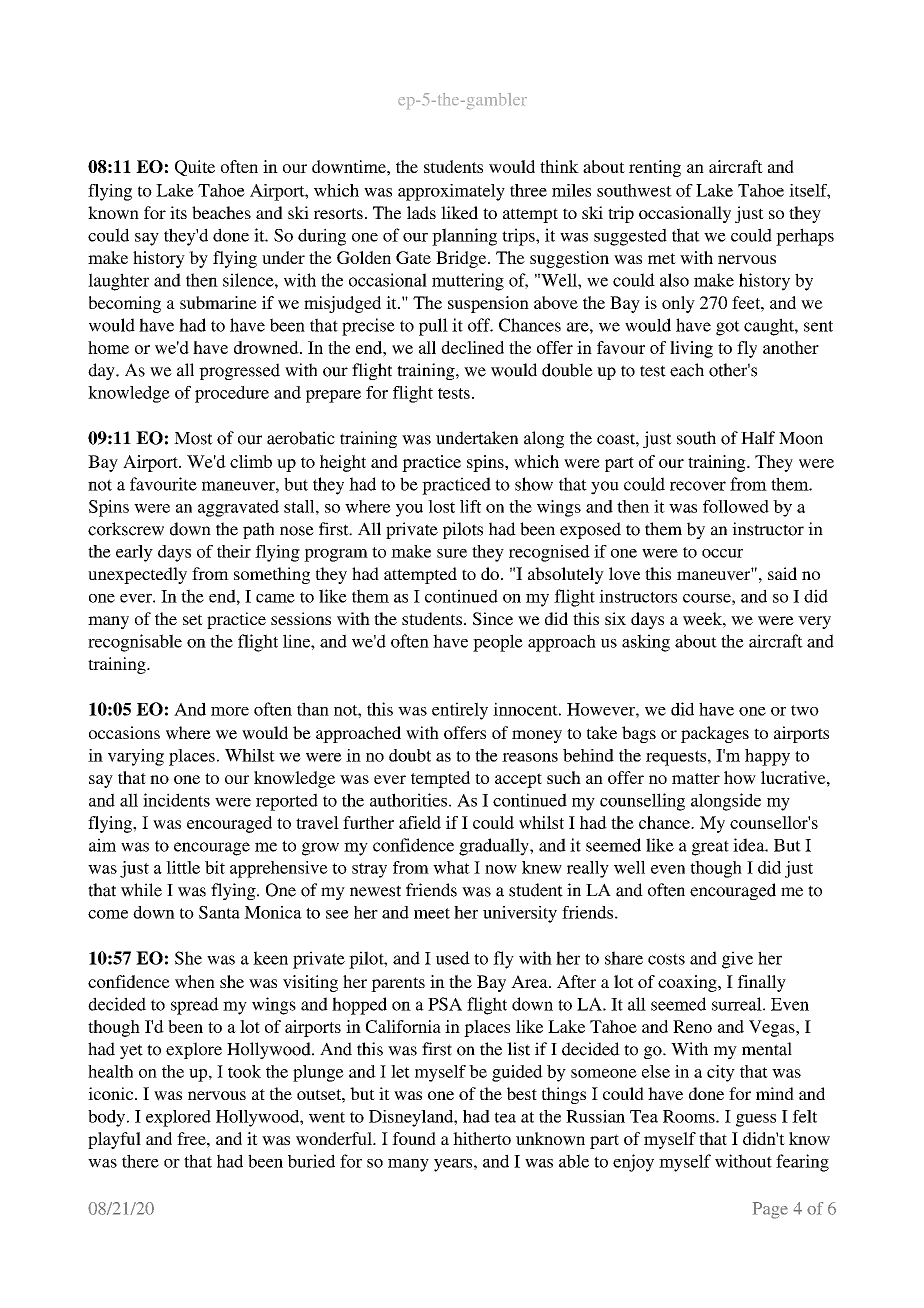 Image resolution: width=924 pixels, height=1308 pixels. I want to click on more, so click(230, 711).
